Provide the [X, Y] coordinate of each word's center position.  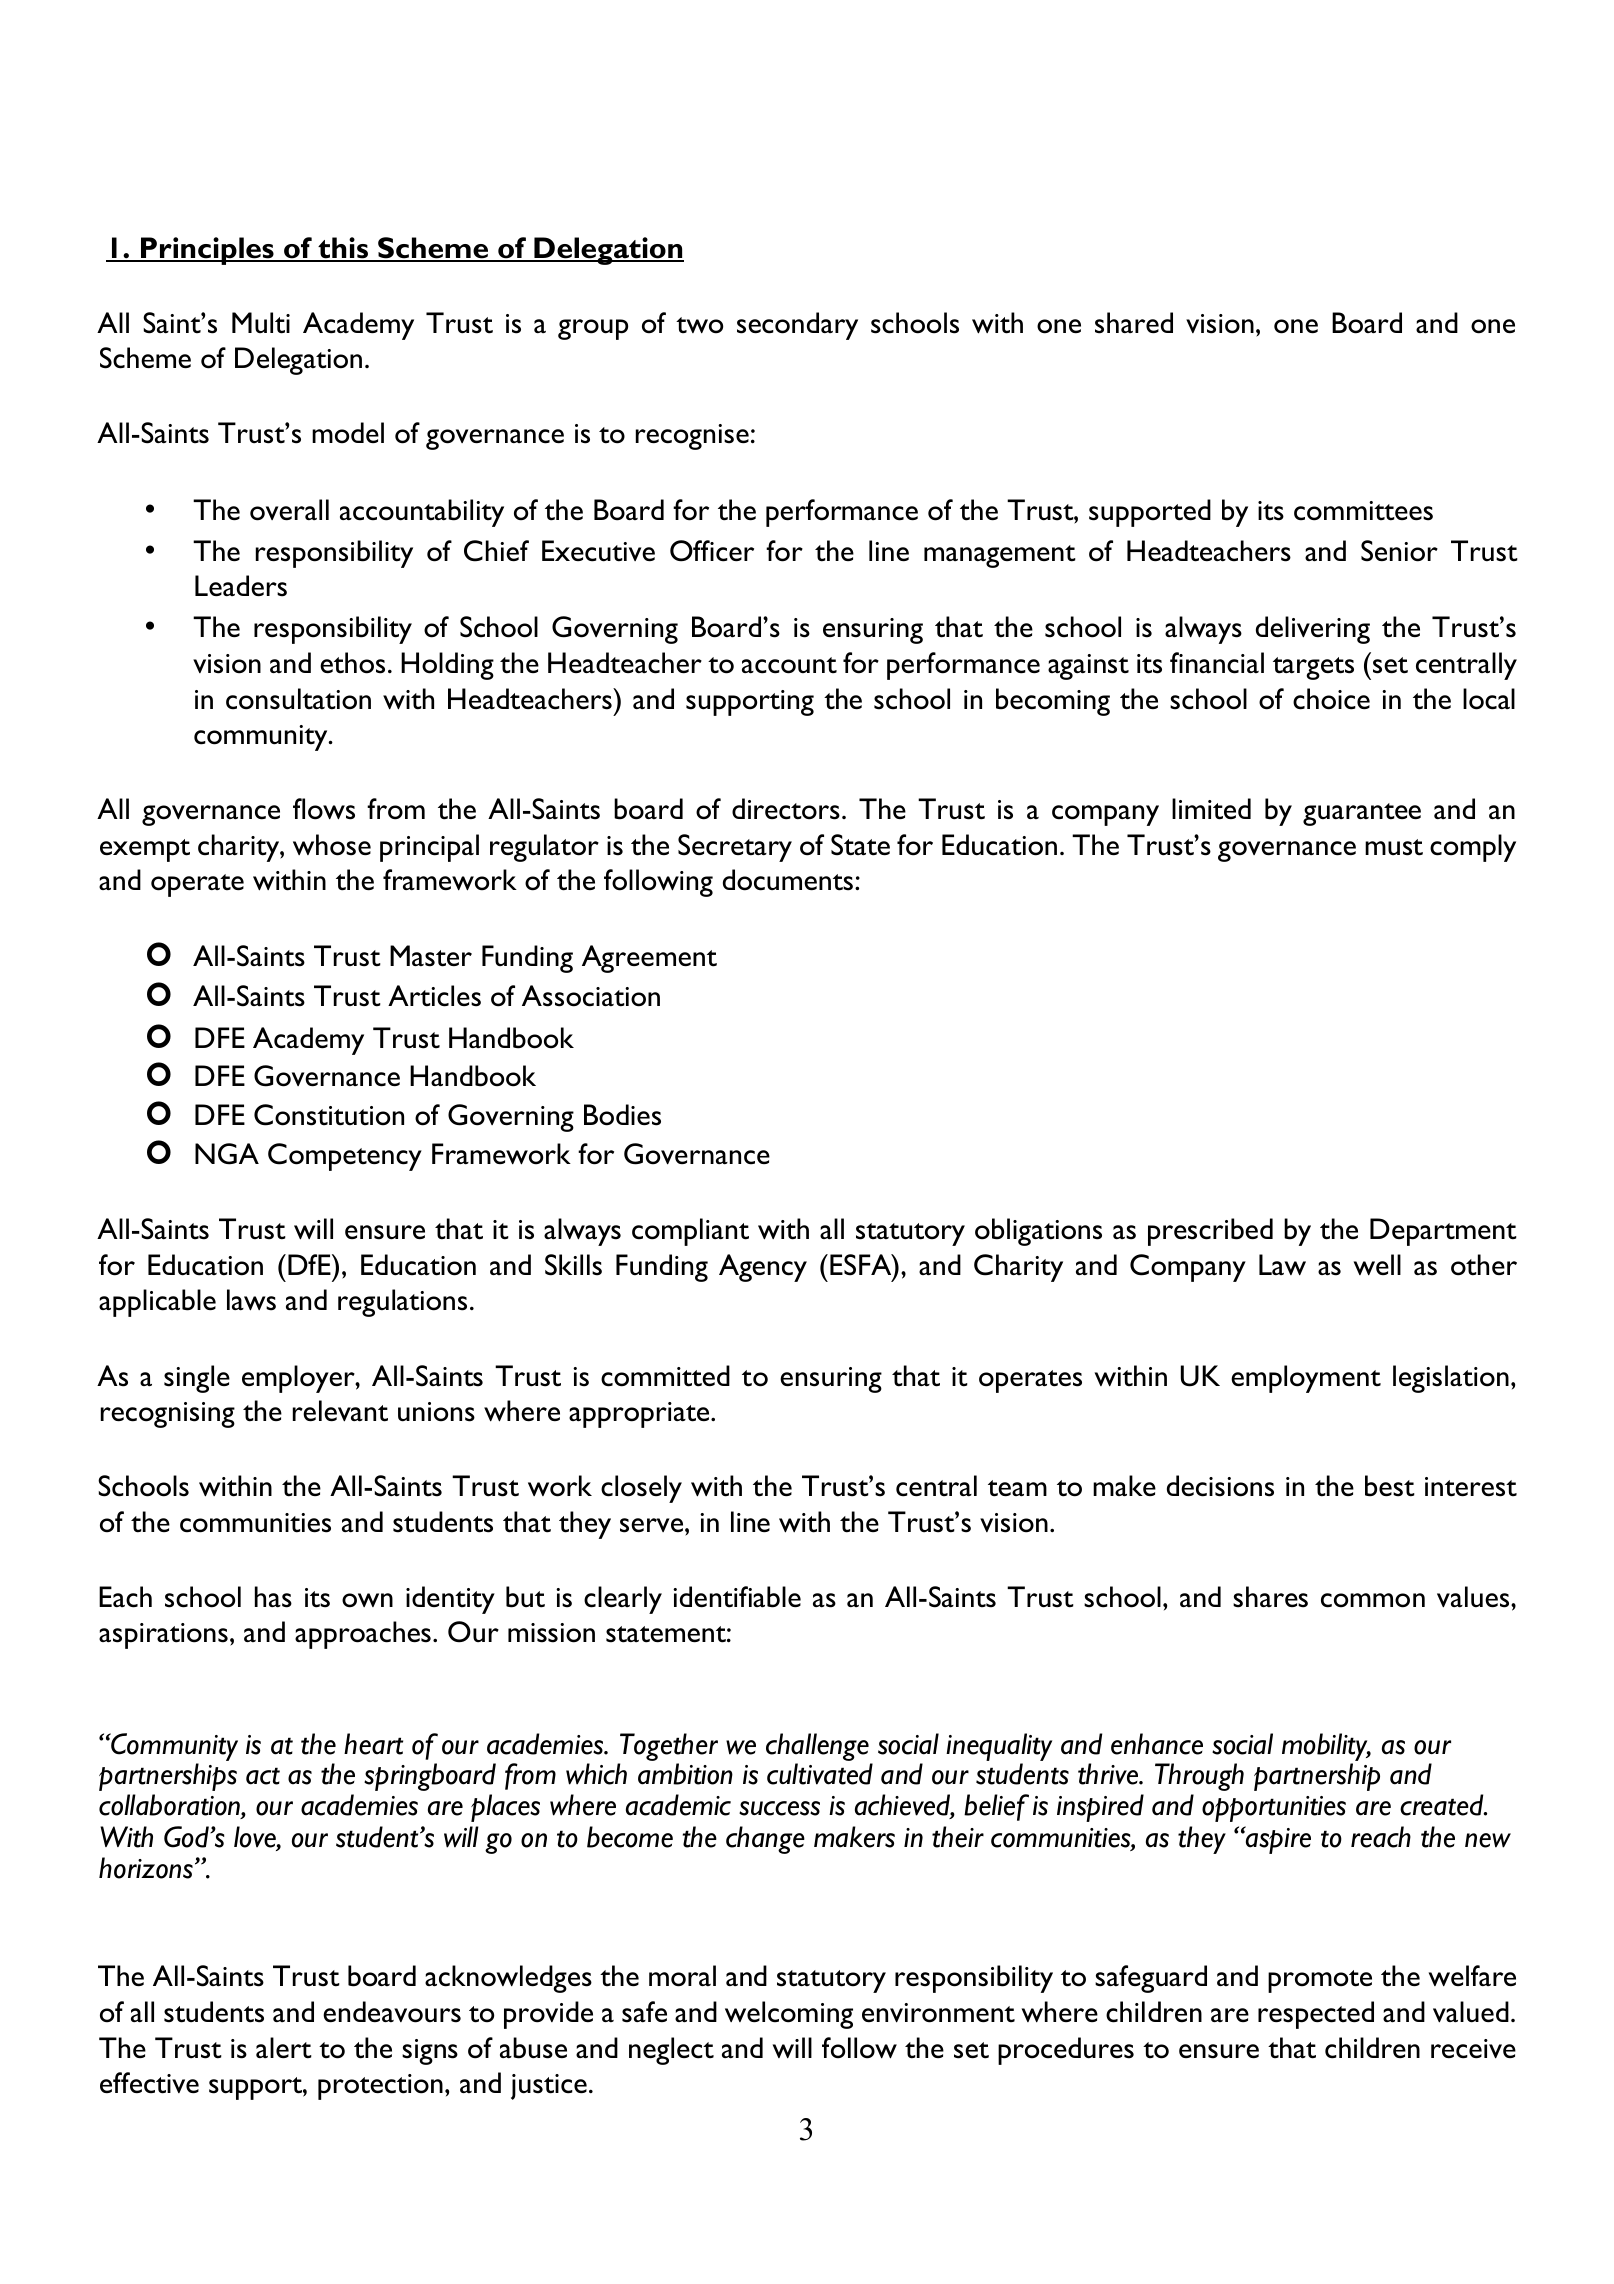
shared [1134, 323]
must [1394, 847]
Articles [434, 996]
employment [1306, 1379]
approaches [363, 1635]
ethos [352, 663]
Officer [712, 551]
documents [789, 880]
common [1373, 1600]
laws [251, 1300]
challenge [817, 1747]
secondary [797, 326]
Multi [261, 323]
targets [1313, 668]
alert [284, 2048]
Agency [763, 1268]
